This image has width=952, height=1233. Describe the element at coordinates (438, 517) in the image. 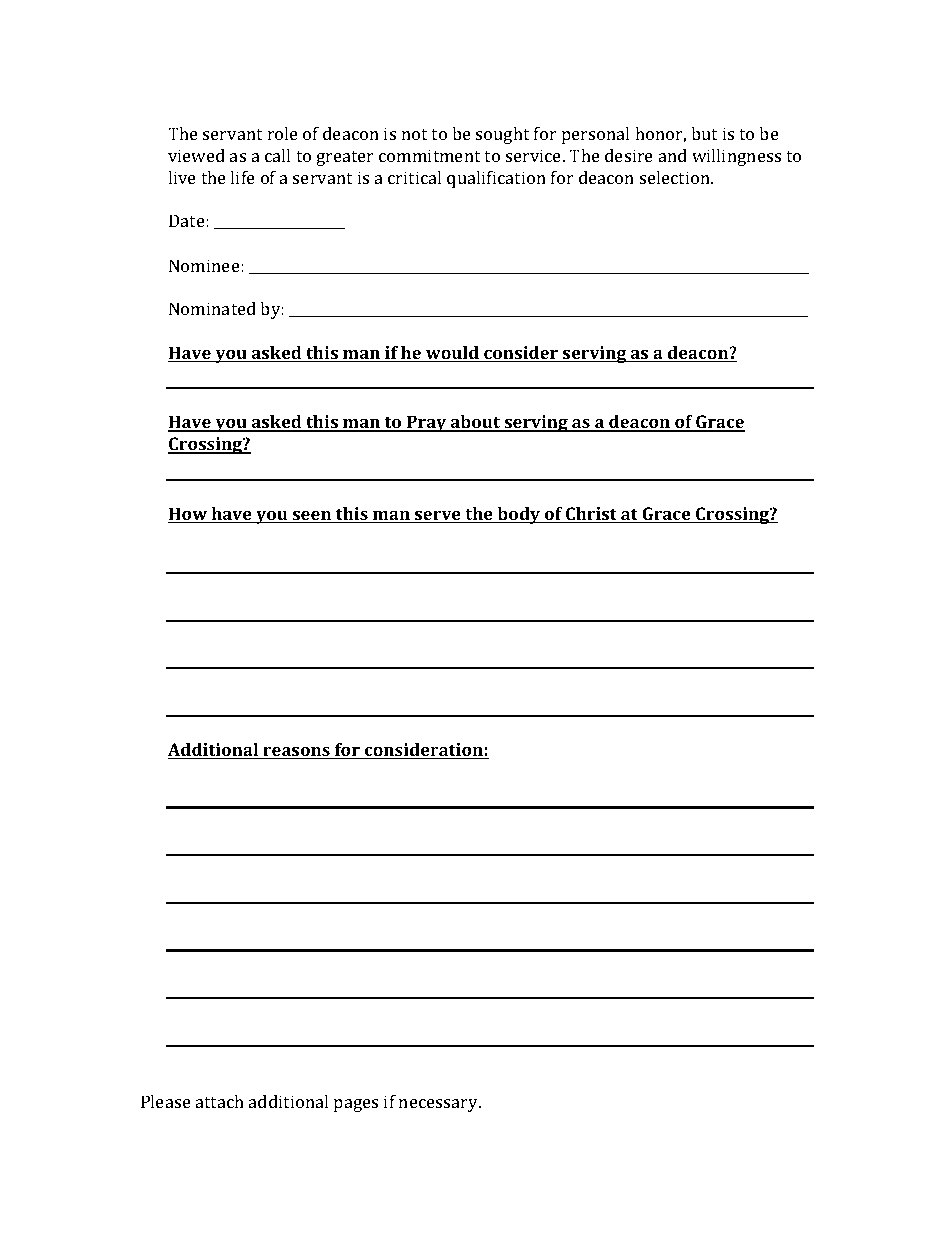

I see `serve` at that location.
